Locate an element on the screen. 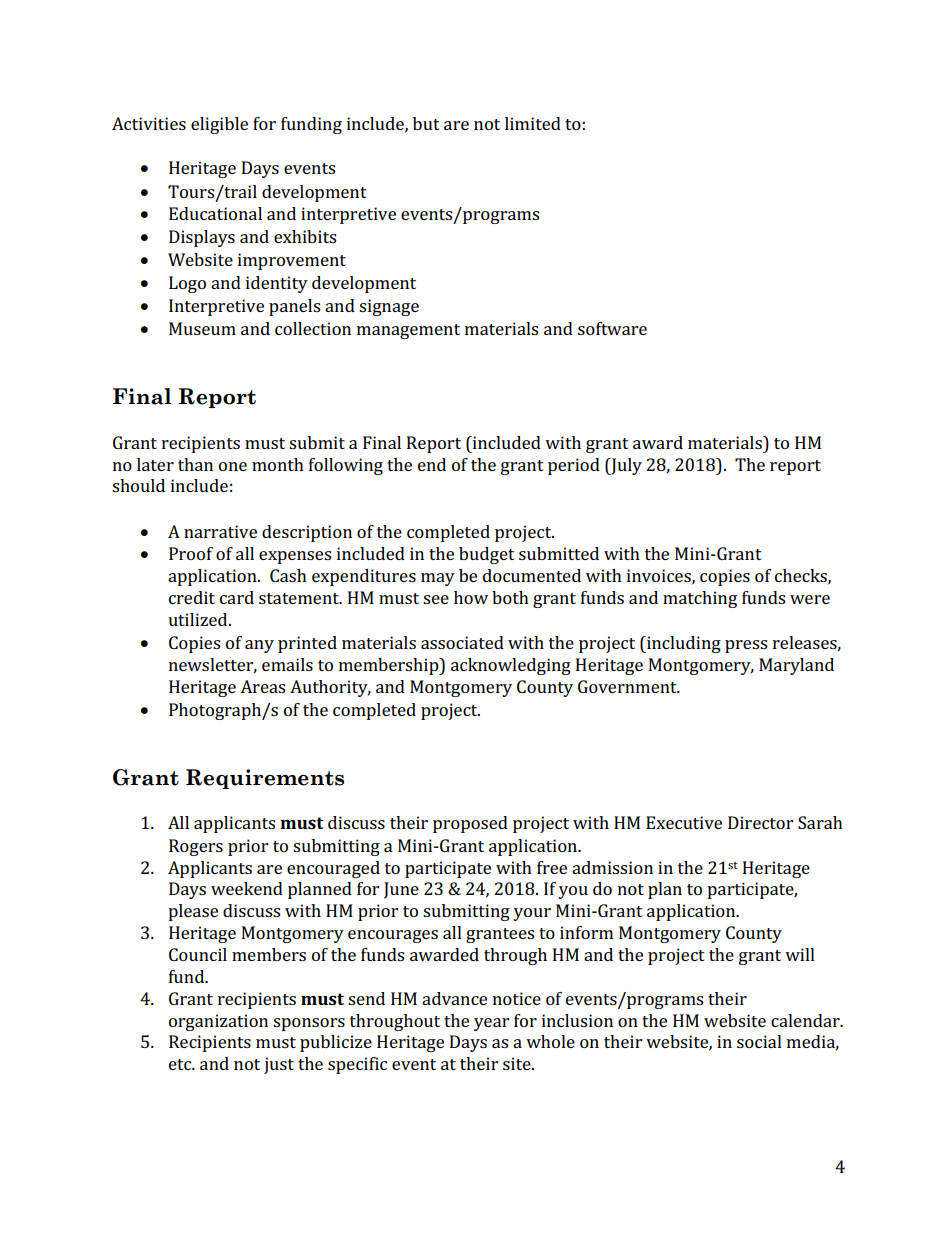 This screenshot has width=952, height=1233. organization is located at coordinates (218, 1022).
